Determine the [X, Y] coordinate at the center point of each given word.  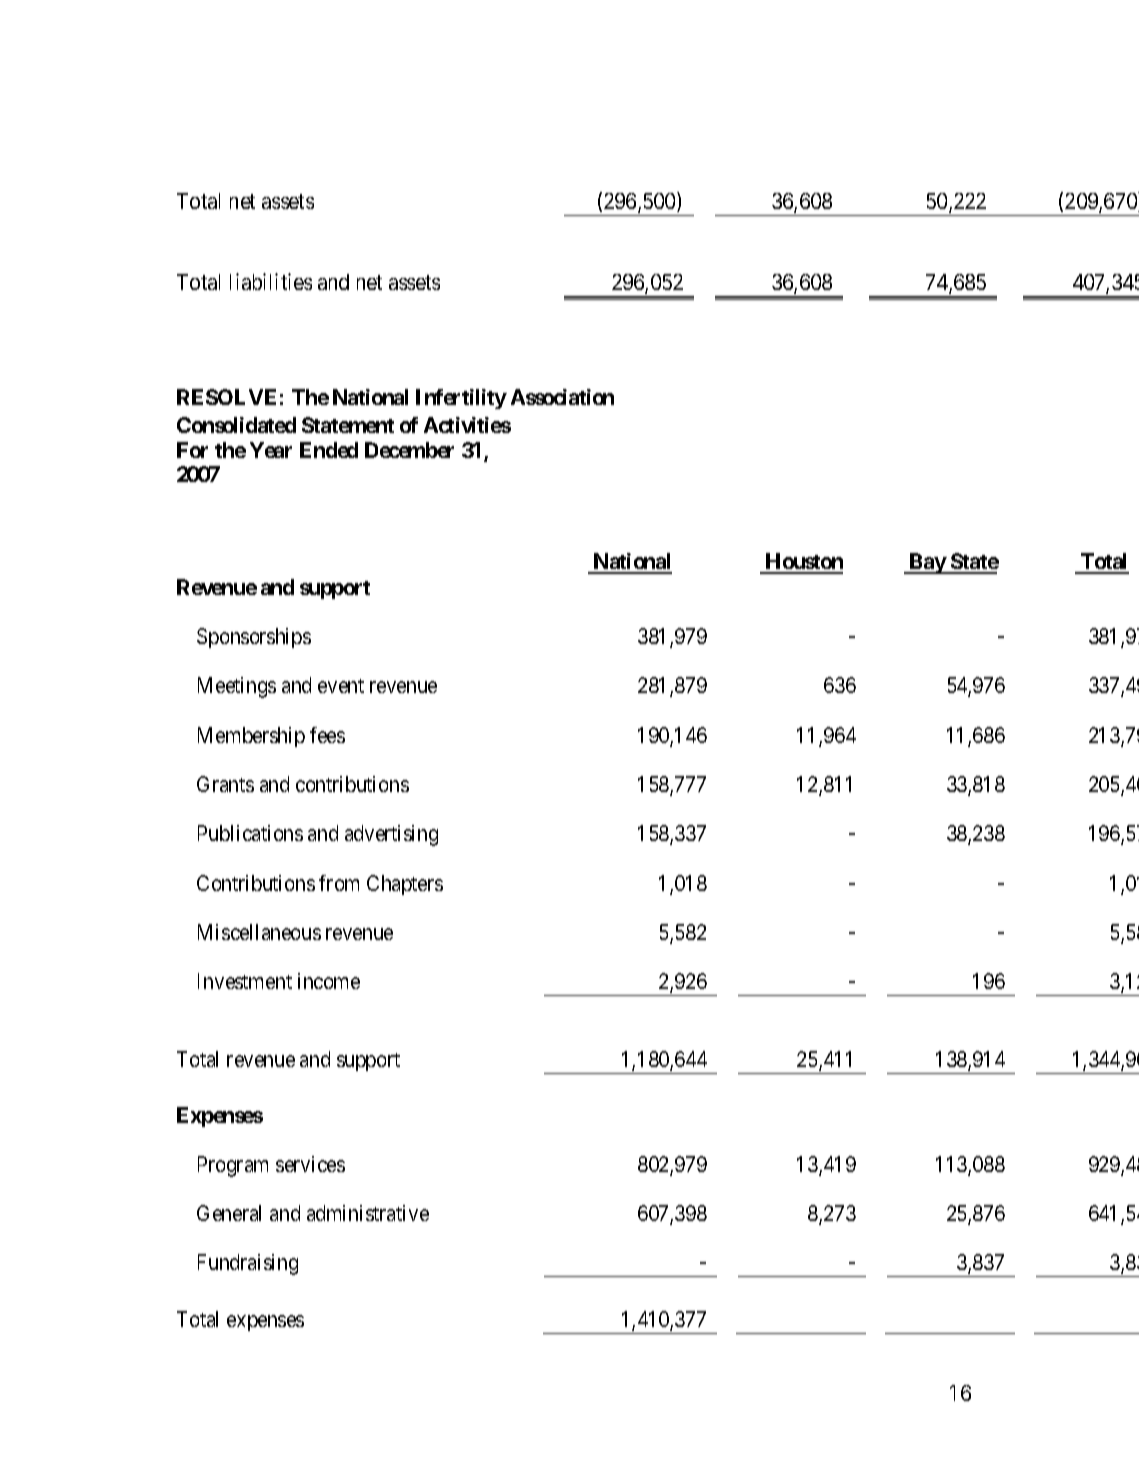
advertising [391, 835]
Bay [927, 563]
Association [562, 397]
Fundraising [248, 1264]
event [341, 686]
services [310, 1164]
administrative [368, 1213]
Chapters [405, 885]
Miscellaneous [259, 932]
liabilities [271, 281]
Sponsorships [254, 638]
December [409, 450]
